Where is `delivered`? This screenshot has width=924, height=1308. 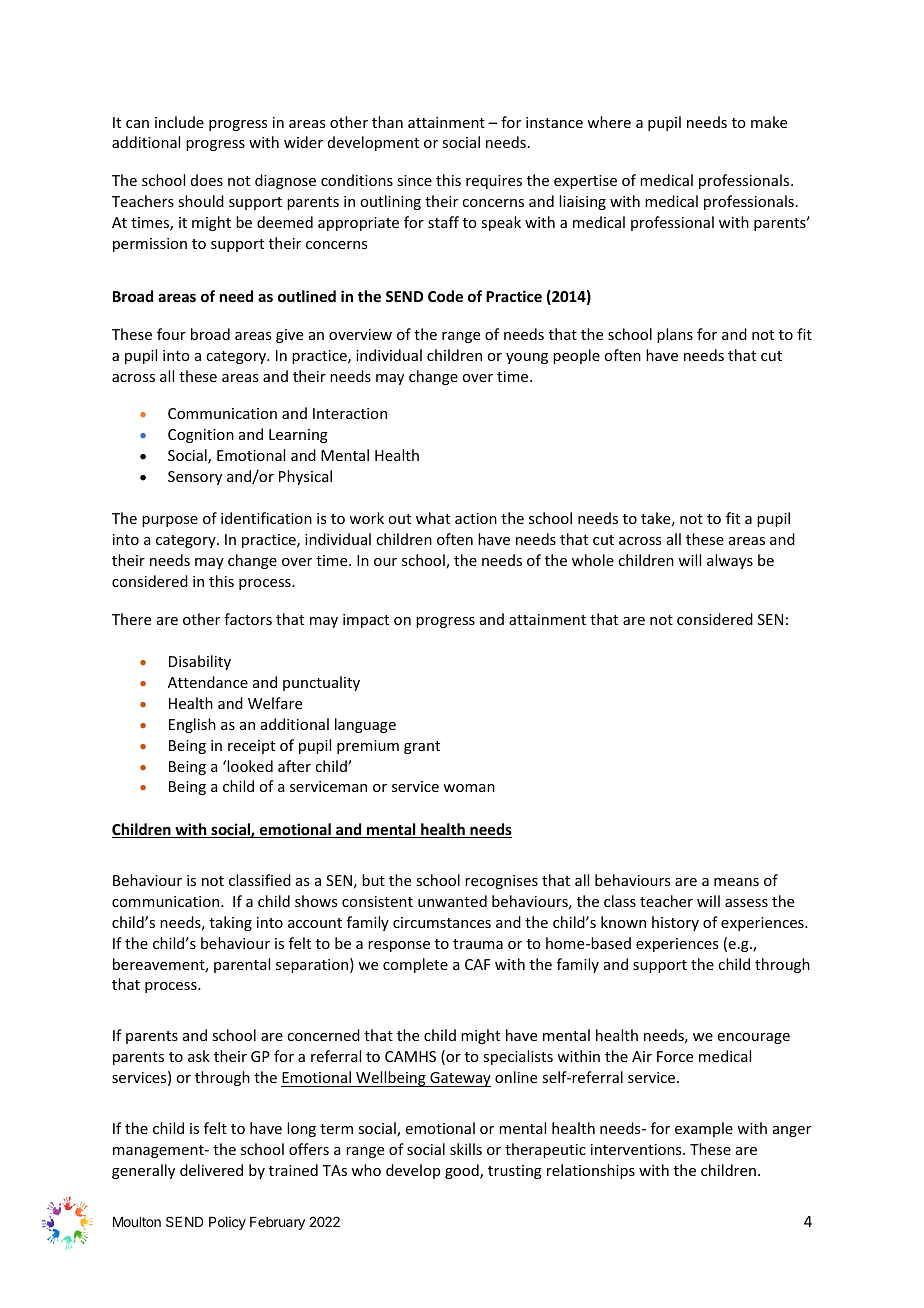 delivered is located at coordinates (211, 1170).
